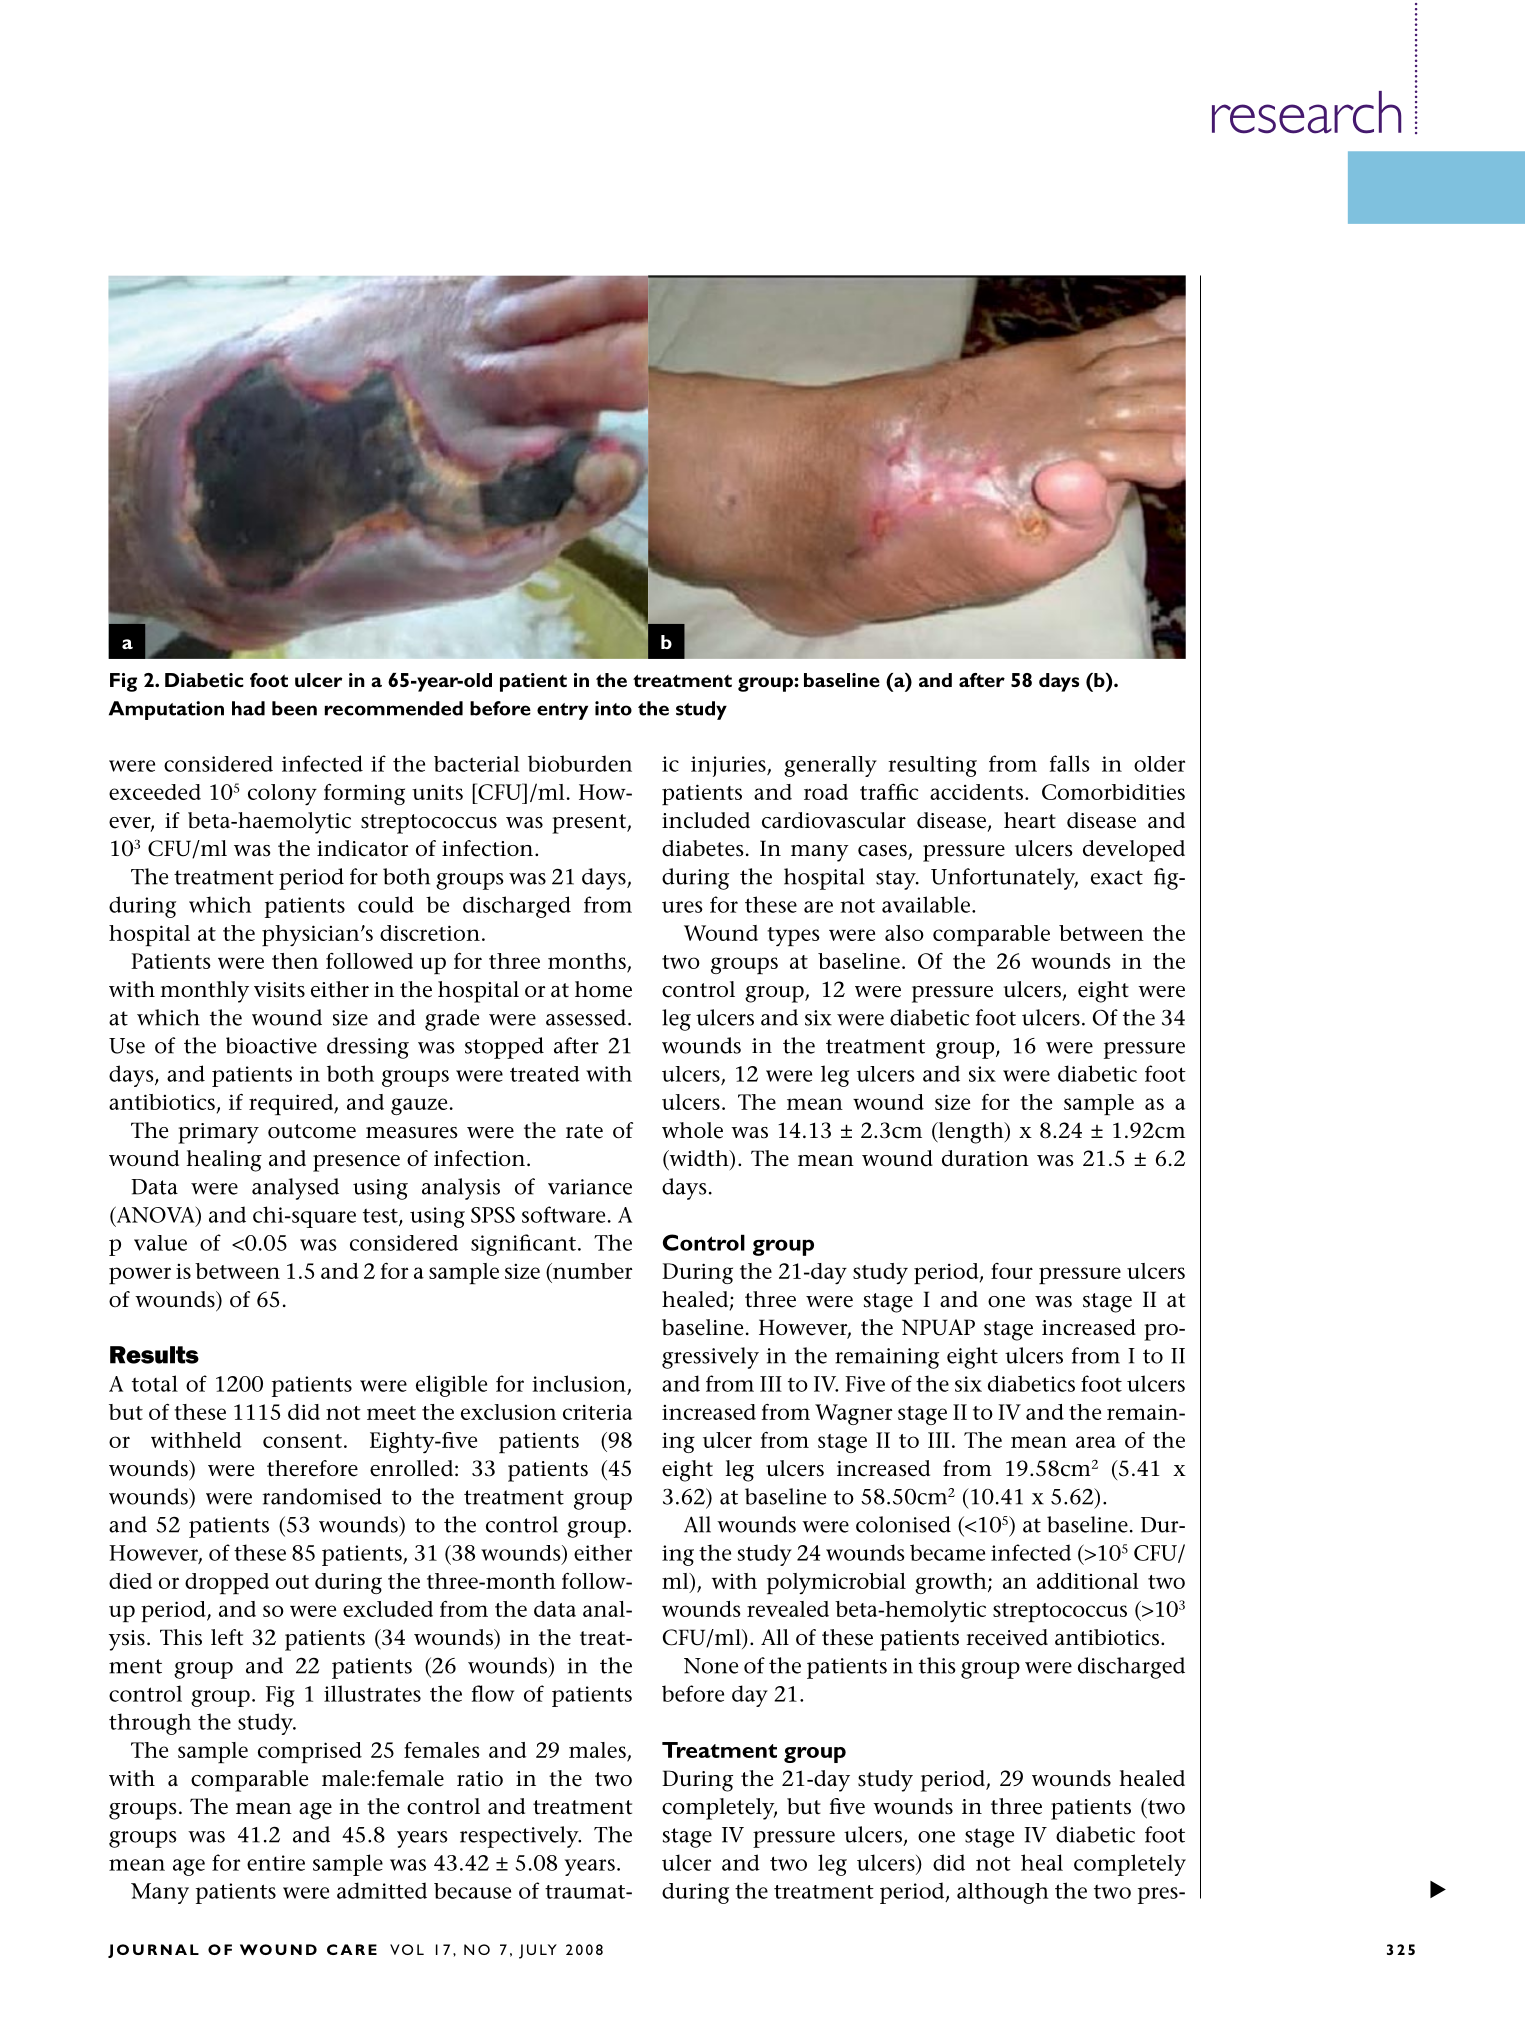 This screenshot has width=1525, height=2033. Describe the element at coordinates (971, 1133) in the screenshot. I see `length` at that location.
